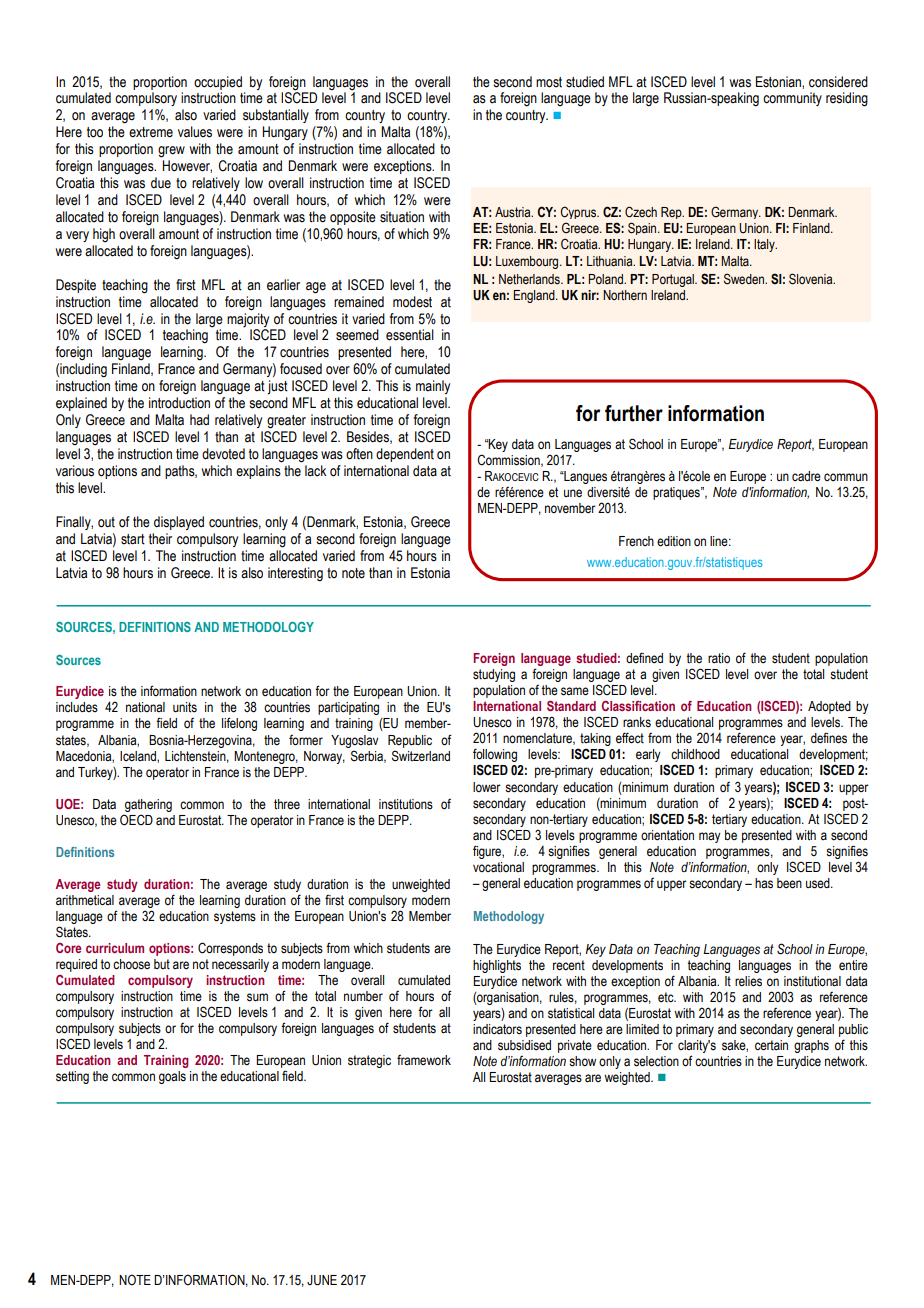 The width and height of the image is (924, 1308). Describe the element at coordinates (549, 82) in the image. I see `most` at that location.
